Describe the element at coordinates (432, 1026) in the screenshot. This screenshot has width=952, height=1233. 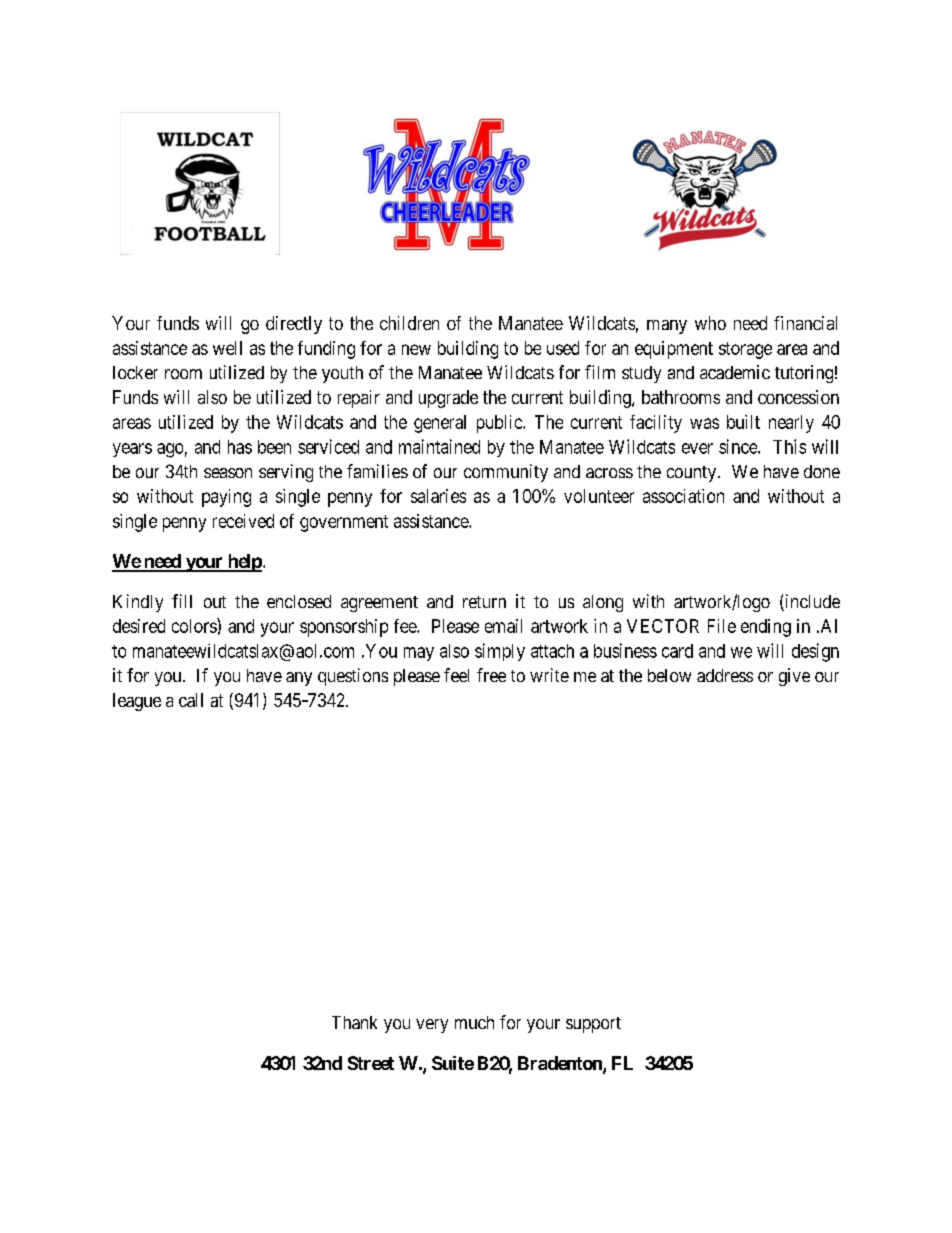
I see `very` at that location.
